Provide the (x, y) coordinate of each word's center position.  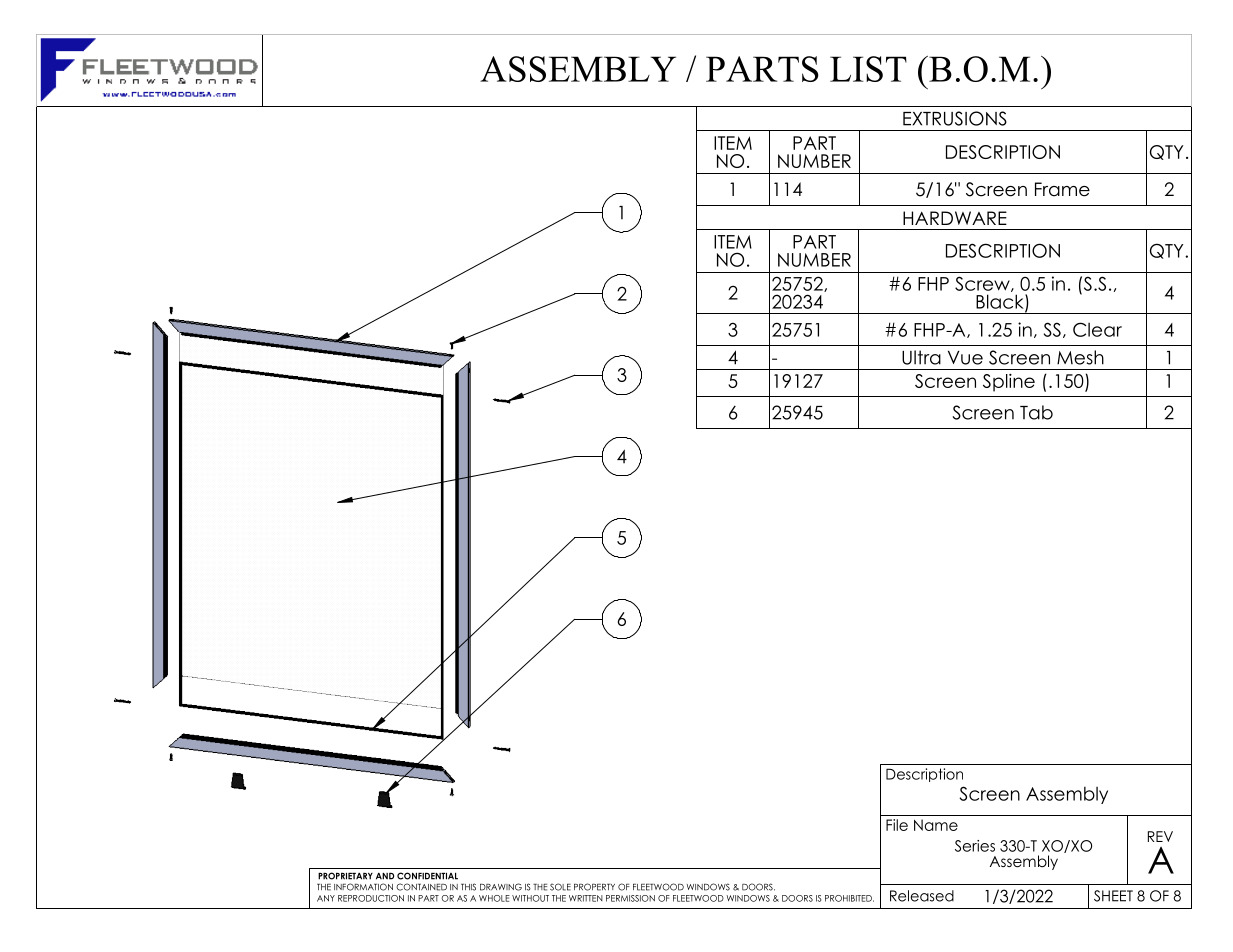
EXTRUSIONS (955, 118)
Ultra (921, 357)
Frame (1062, 189)
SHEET (1113, 896)
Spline (1009, 383)
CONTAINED (421, 887)
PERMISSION (630, 898)
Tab (1036, 412)
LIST (868, 69)
